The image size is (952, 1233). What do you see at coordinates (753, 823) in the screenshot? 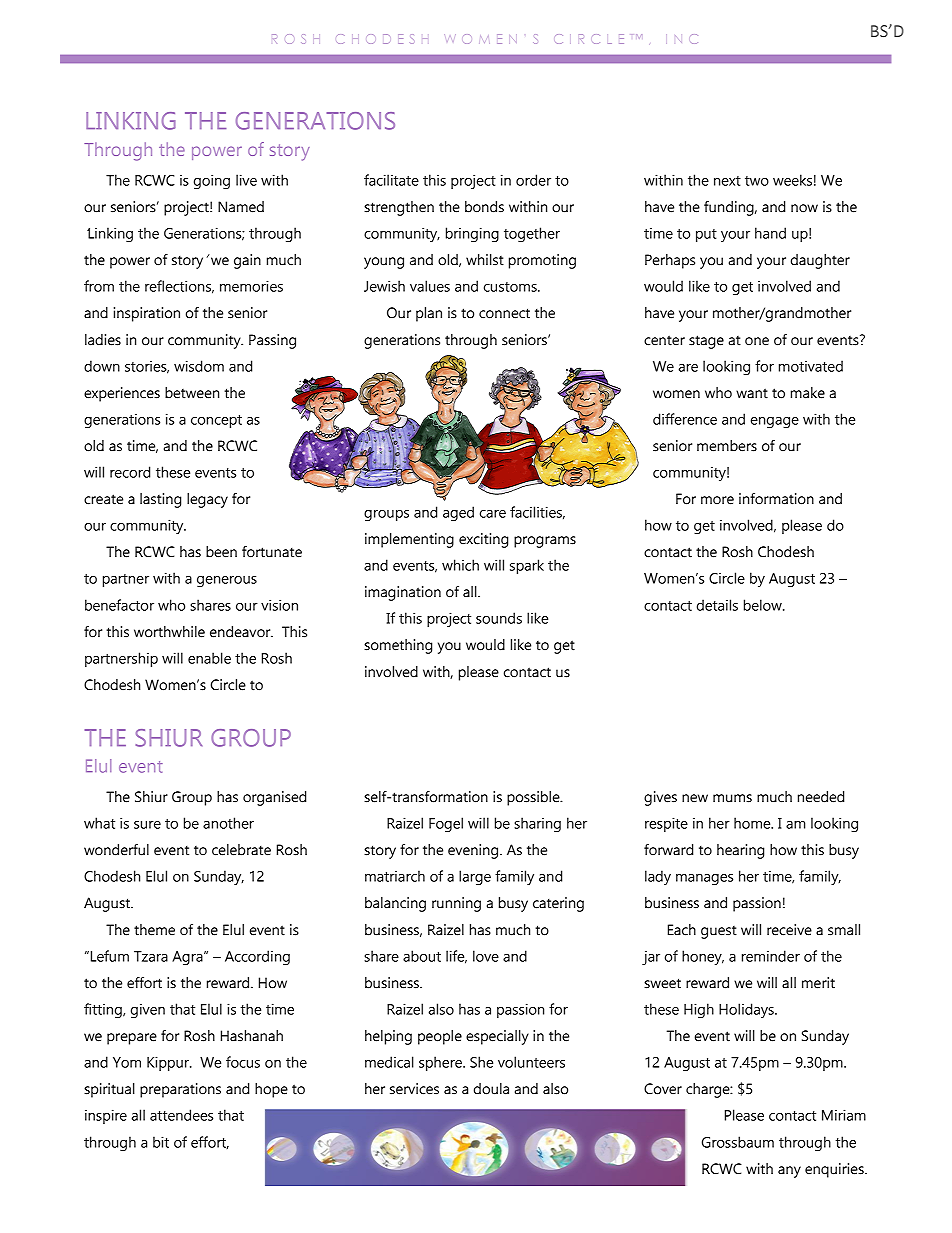
I see `home` at bounding box center [753, 823].
